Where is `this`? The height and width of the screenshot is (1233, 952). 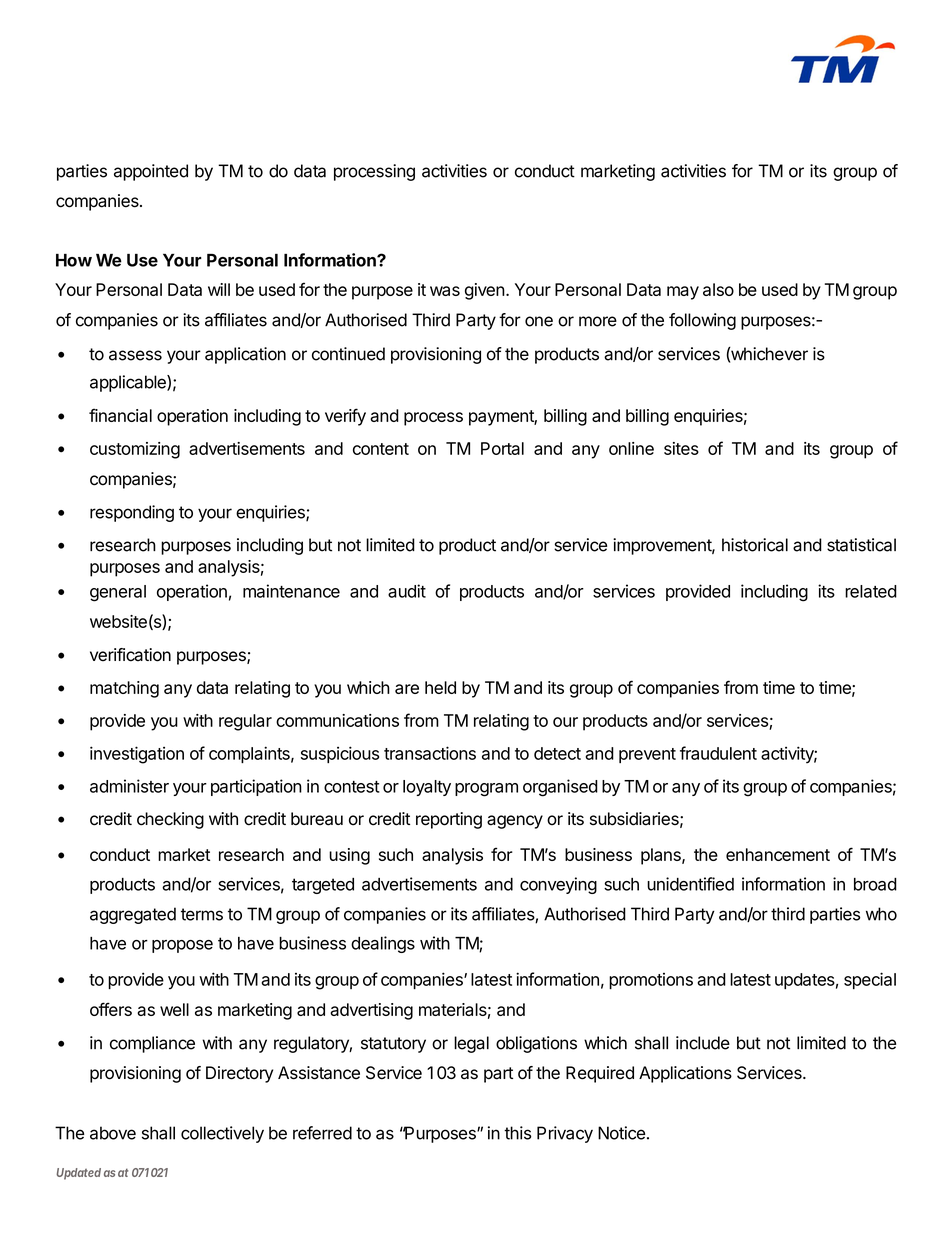 this is located at coordinates (517, 1133).
